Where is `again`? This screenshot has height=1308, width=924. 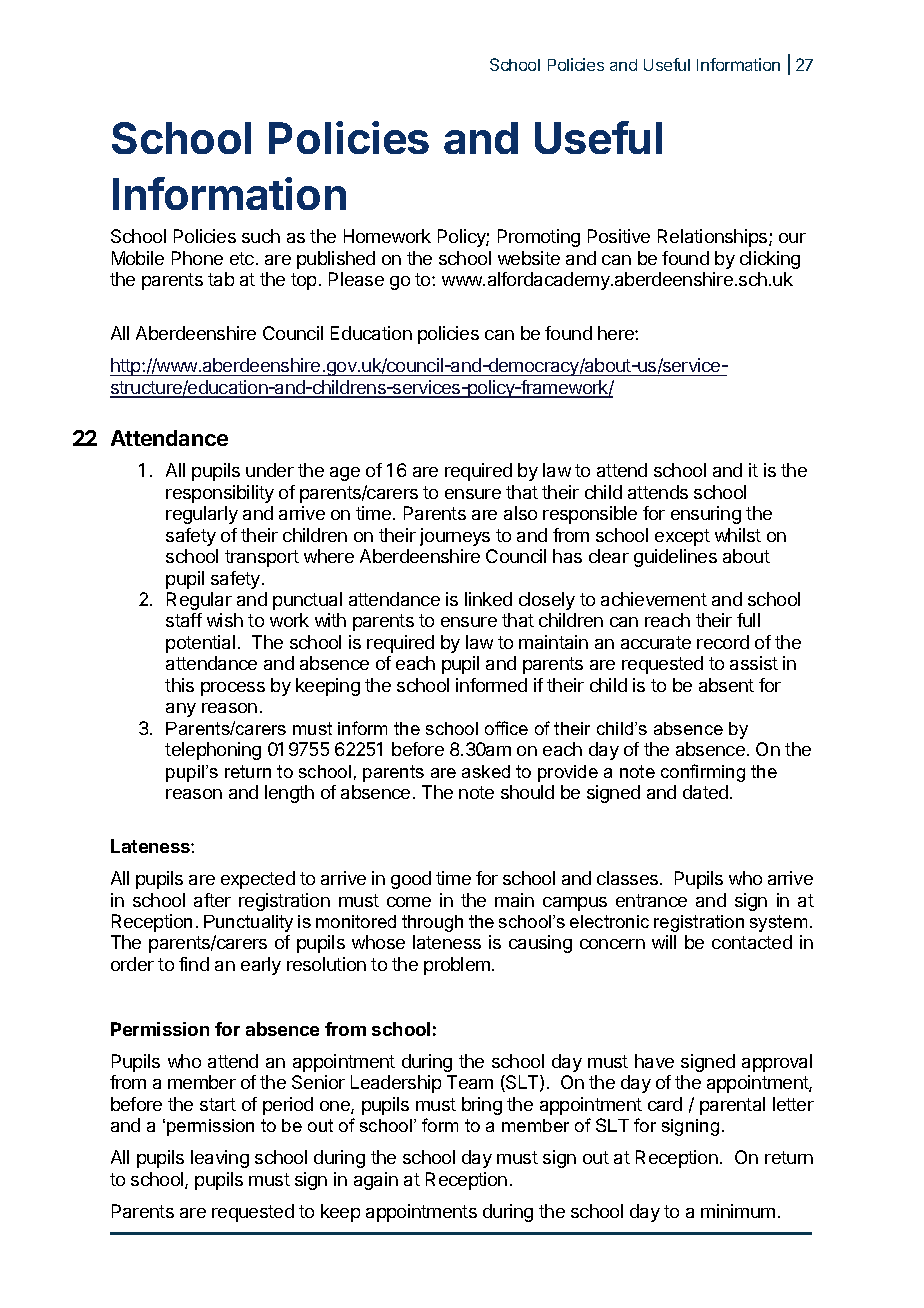 again is located at coordinates (376, 1181).
